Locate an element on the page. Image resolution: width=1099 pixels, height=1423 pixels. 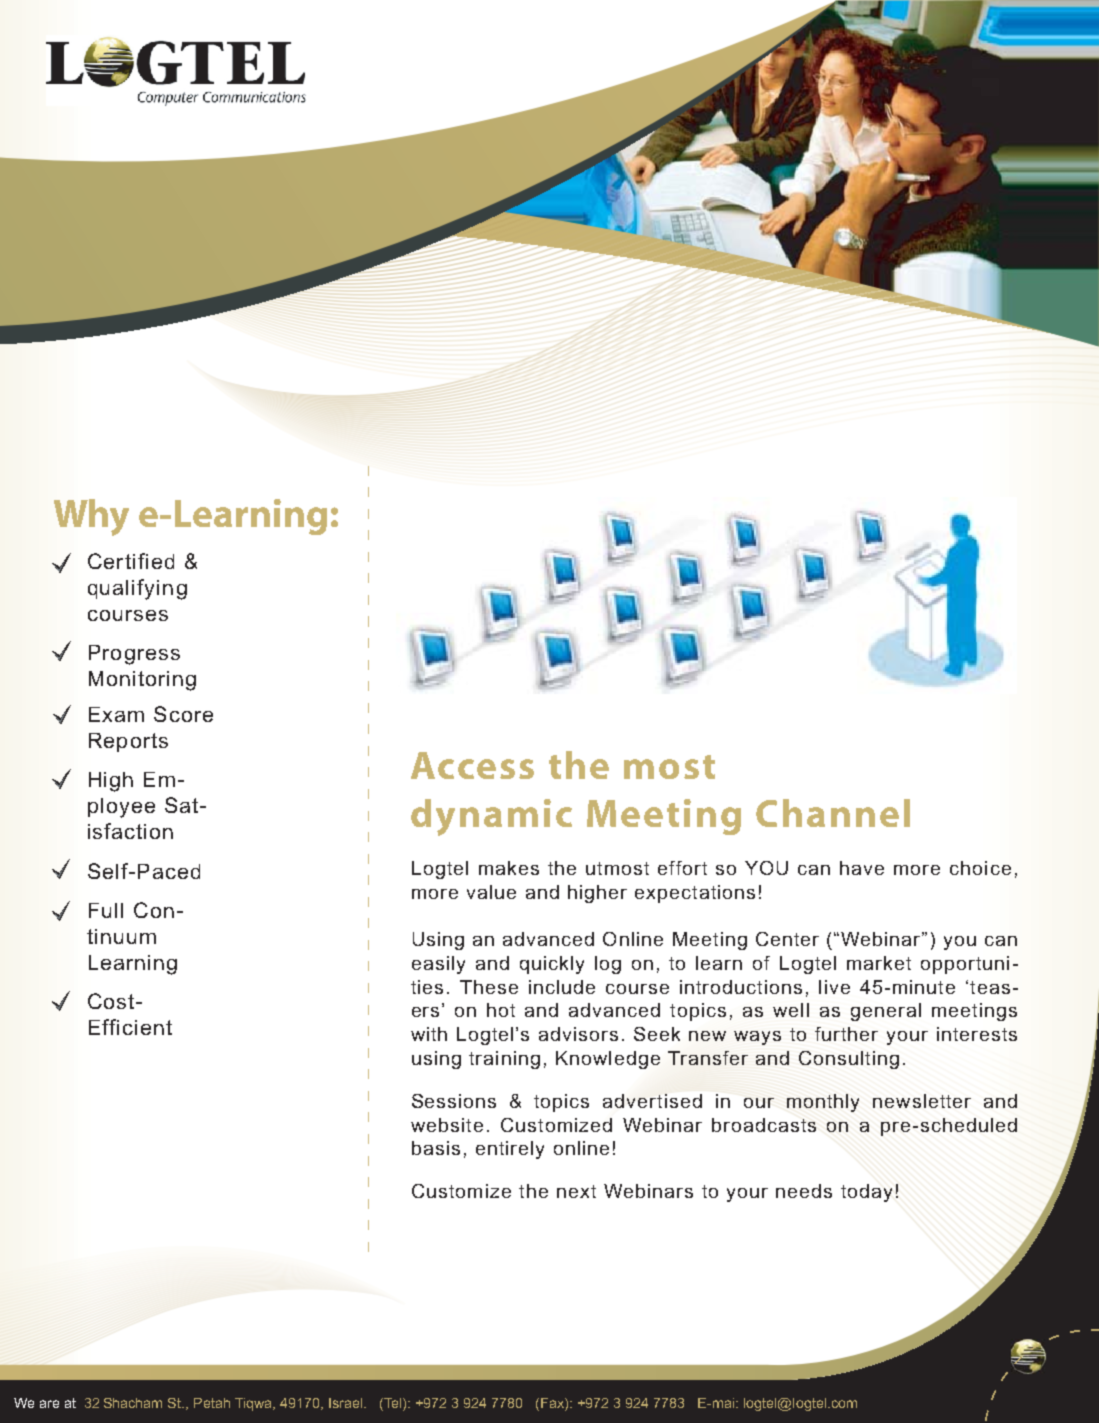
qualifying is located at coordinates (137, 589).
